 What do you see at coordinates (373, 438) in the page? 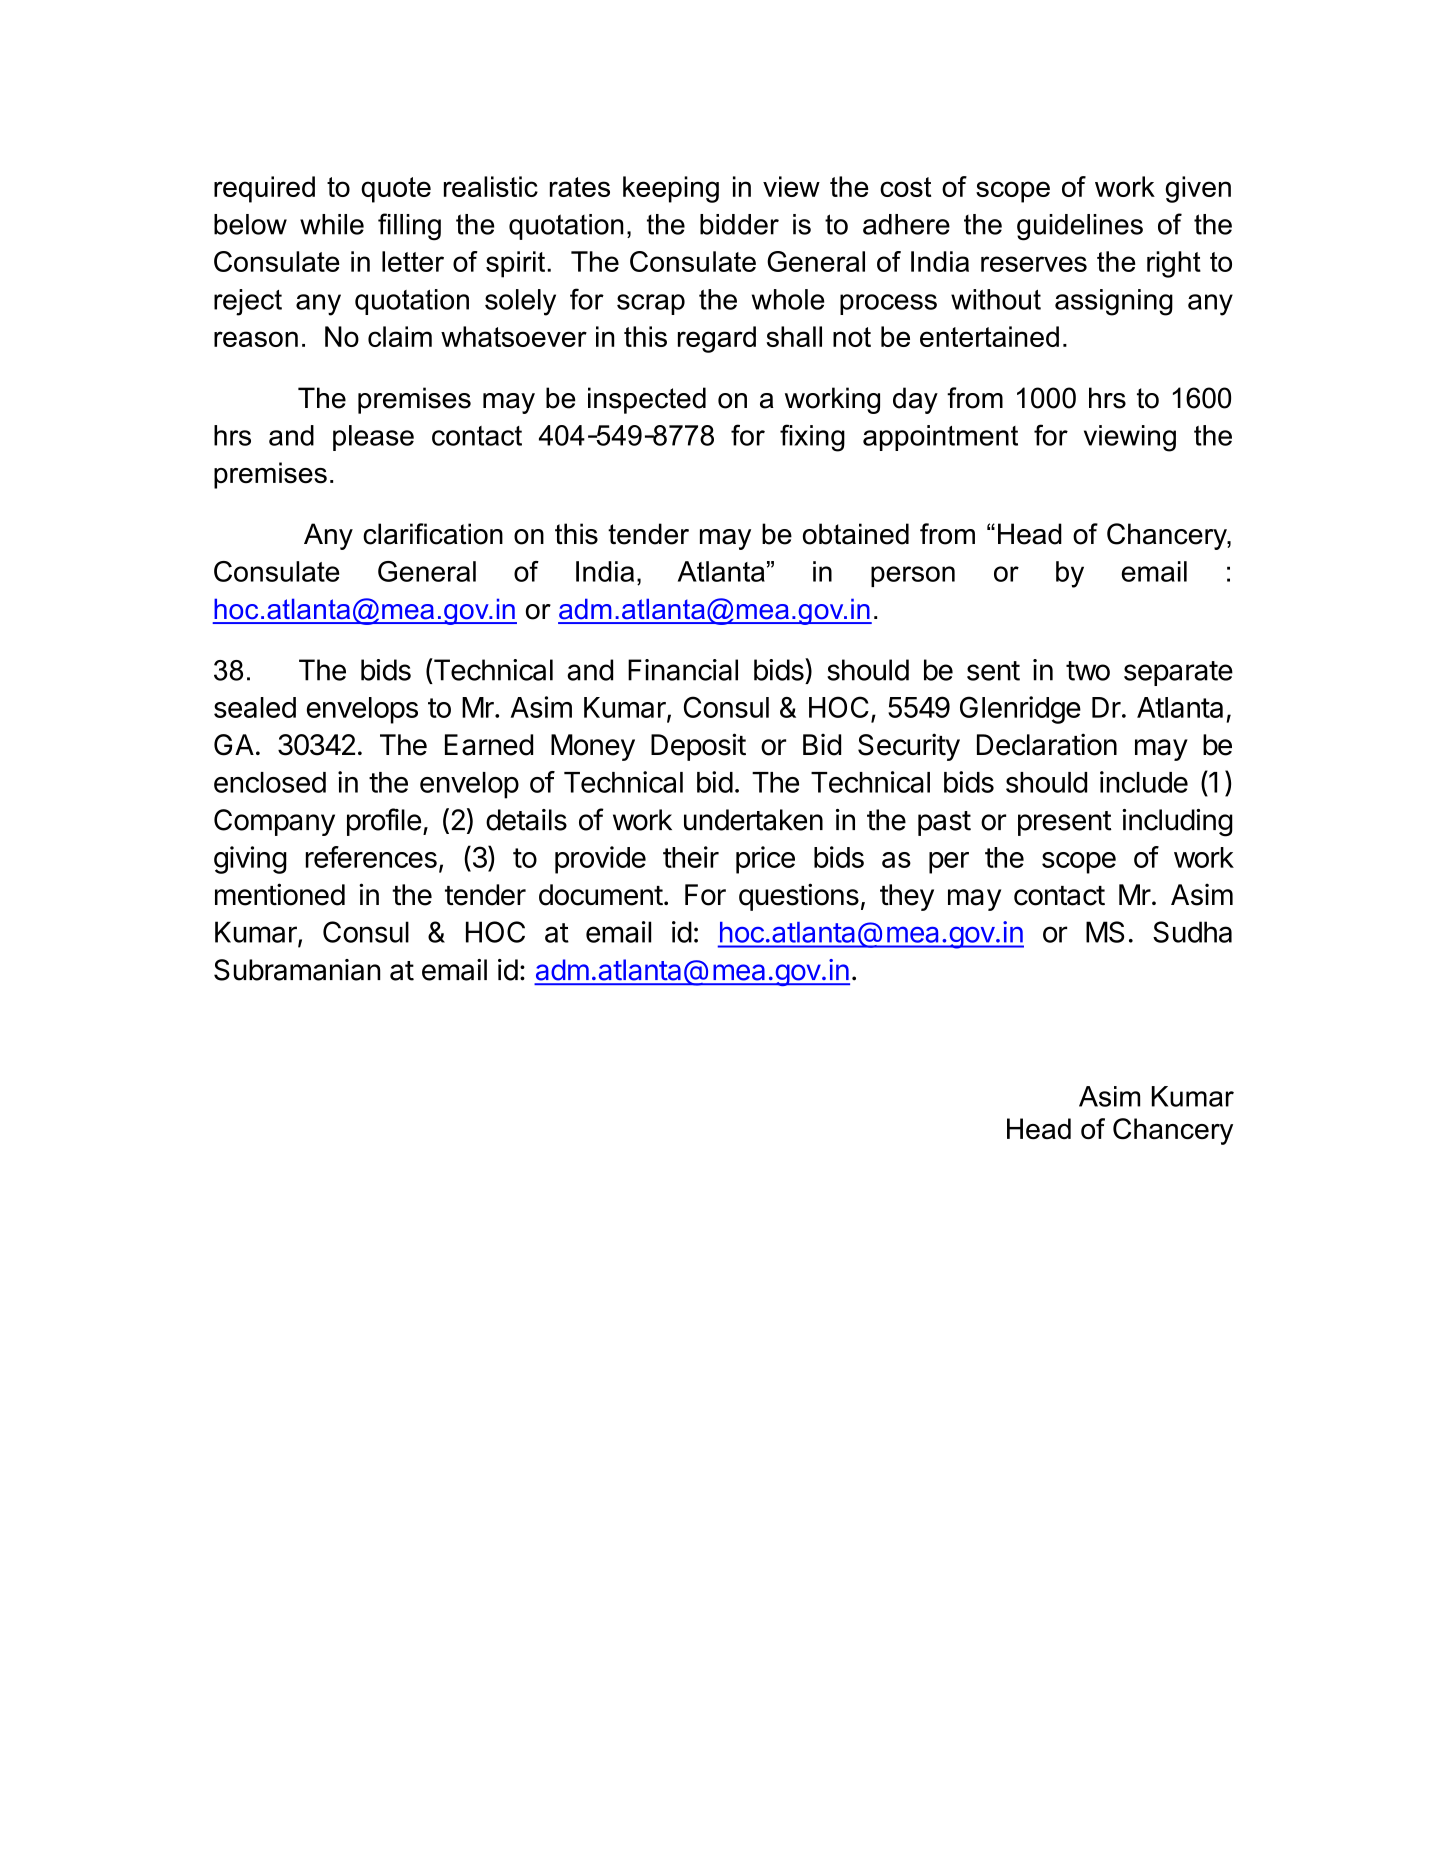
I see `please` at bounding box center [373, 438].
